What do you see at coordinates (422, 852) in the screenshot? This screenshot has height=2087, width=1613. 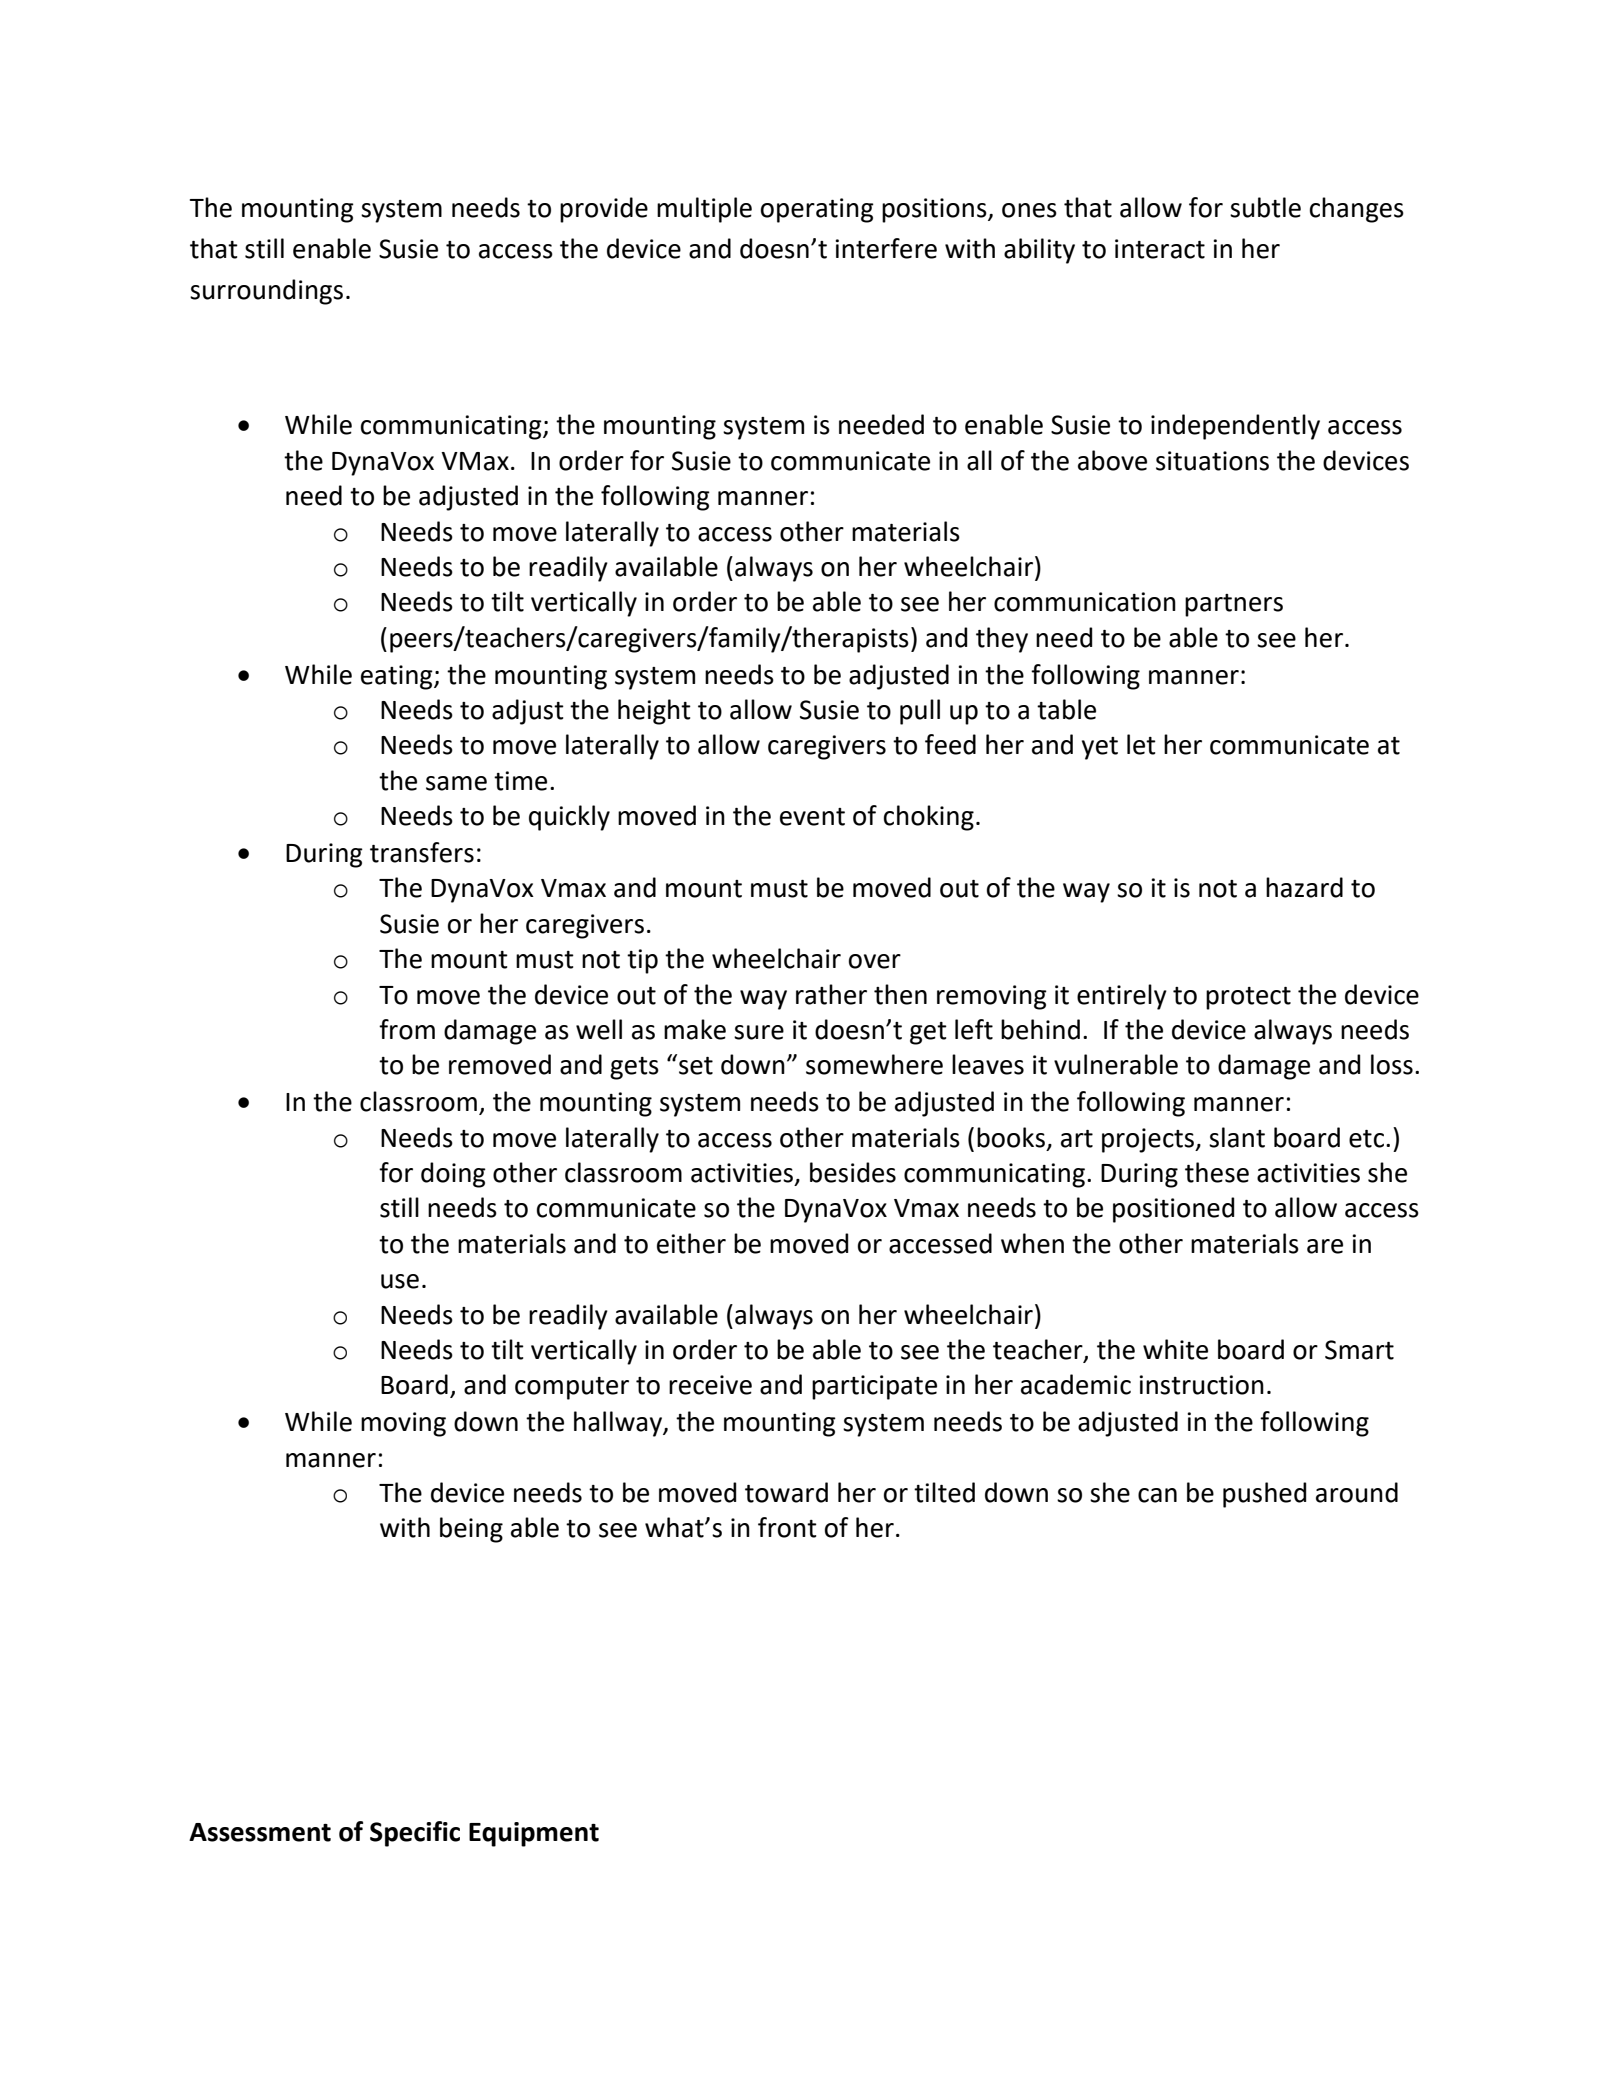 I see `transfers` at bounding box center [422, 852].
